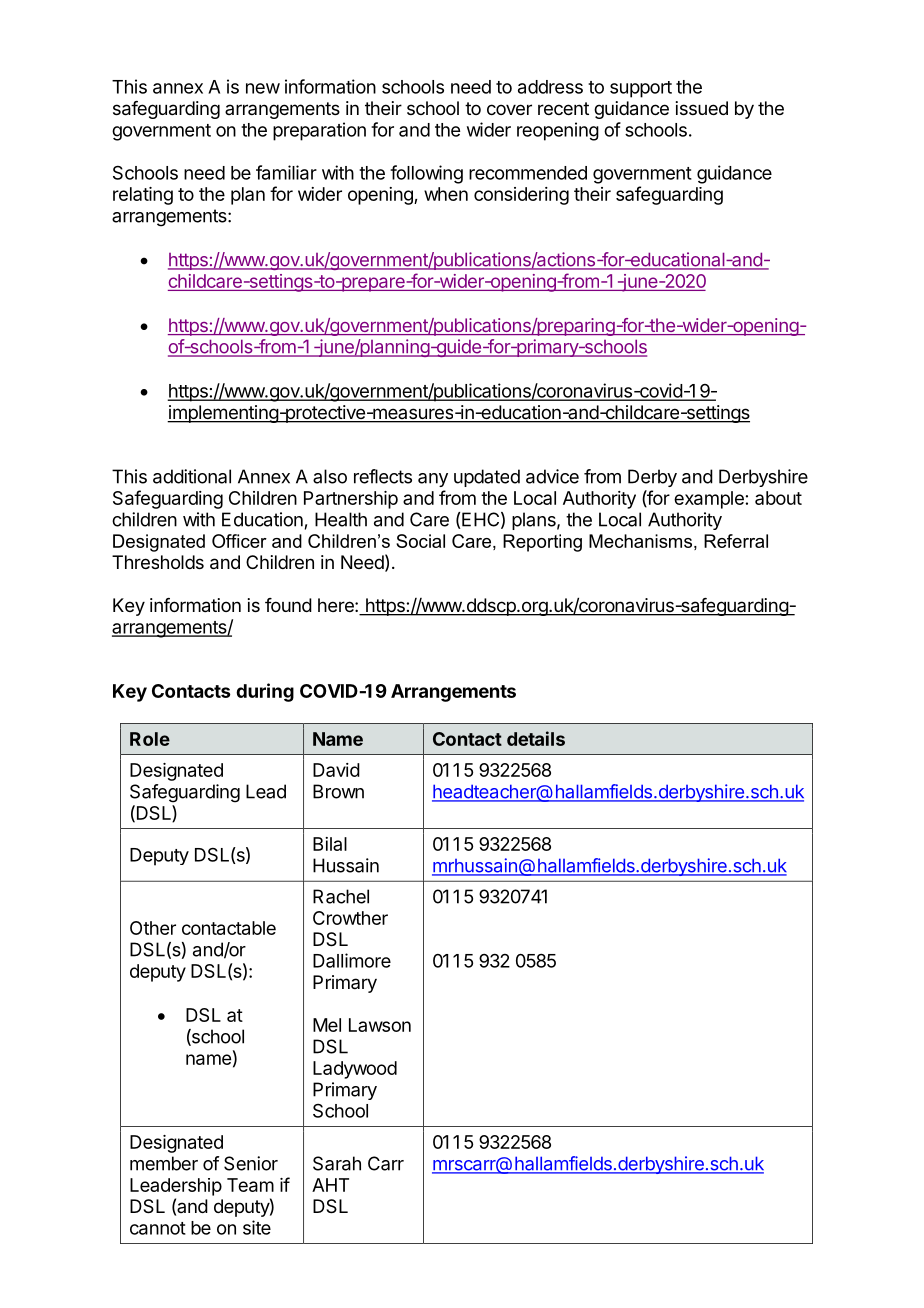 The image size is (924, 1308). What do you see at coordinates (702, 108) in the page?
I see `issued` at bounding box center [702, 108].
